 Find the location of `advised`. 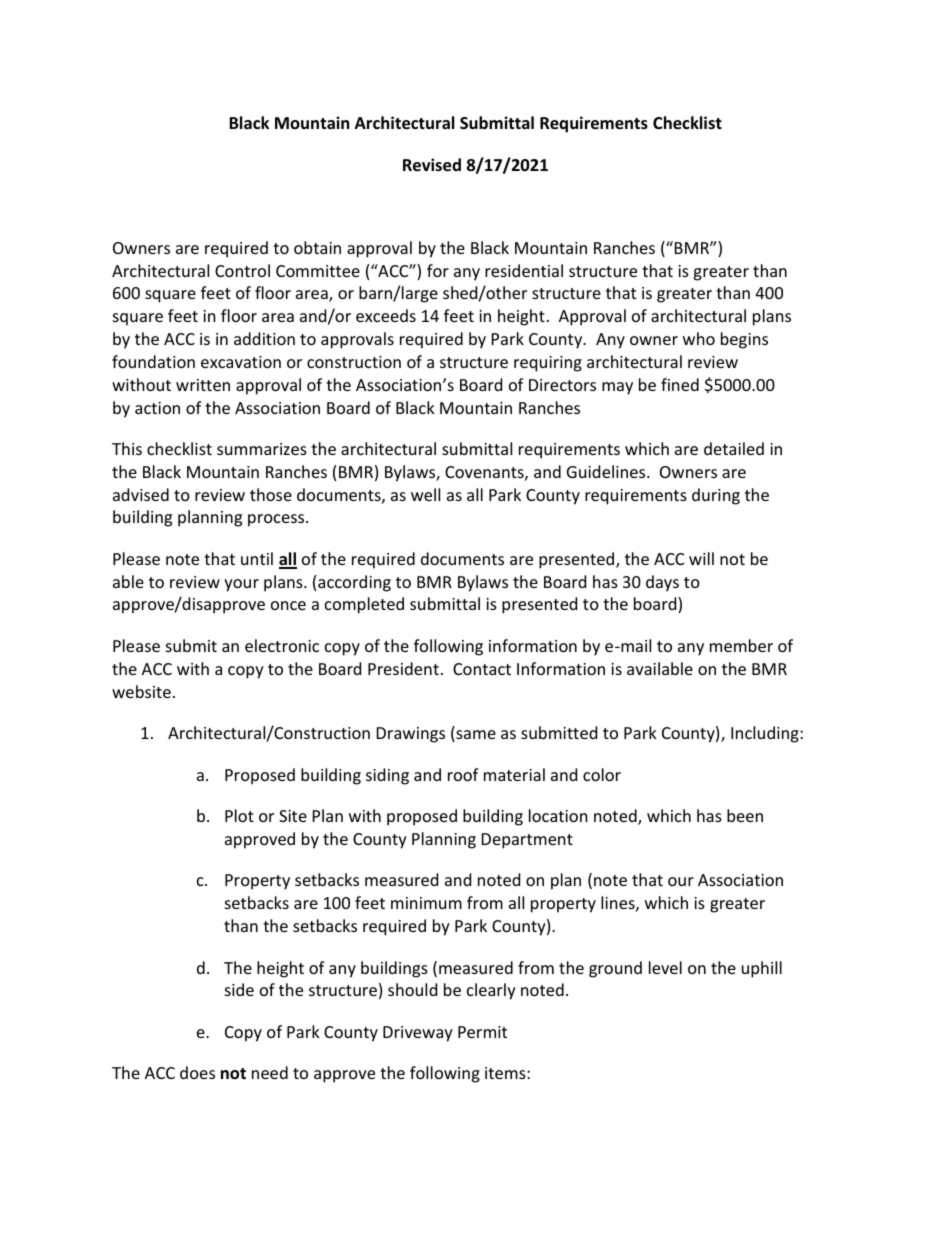

advised is located at coordinates (141, 494).
